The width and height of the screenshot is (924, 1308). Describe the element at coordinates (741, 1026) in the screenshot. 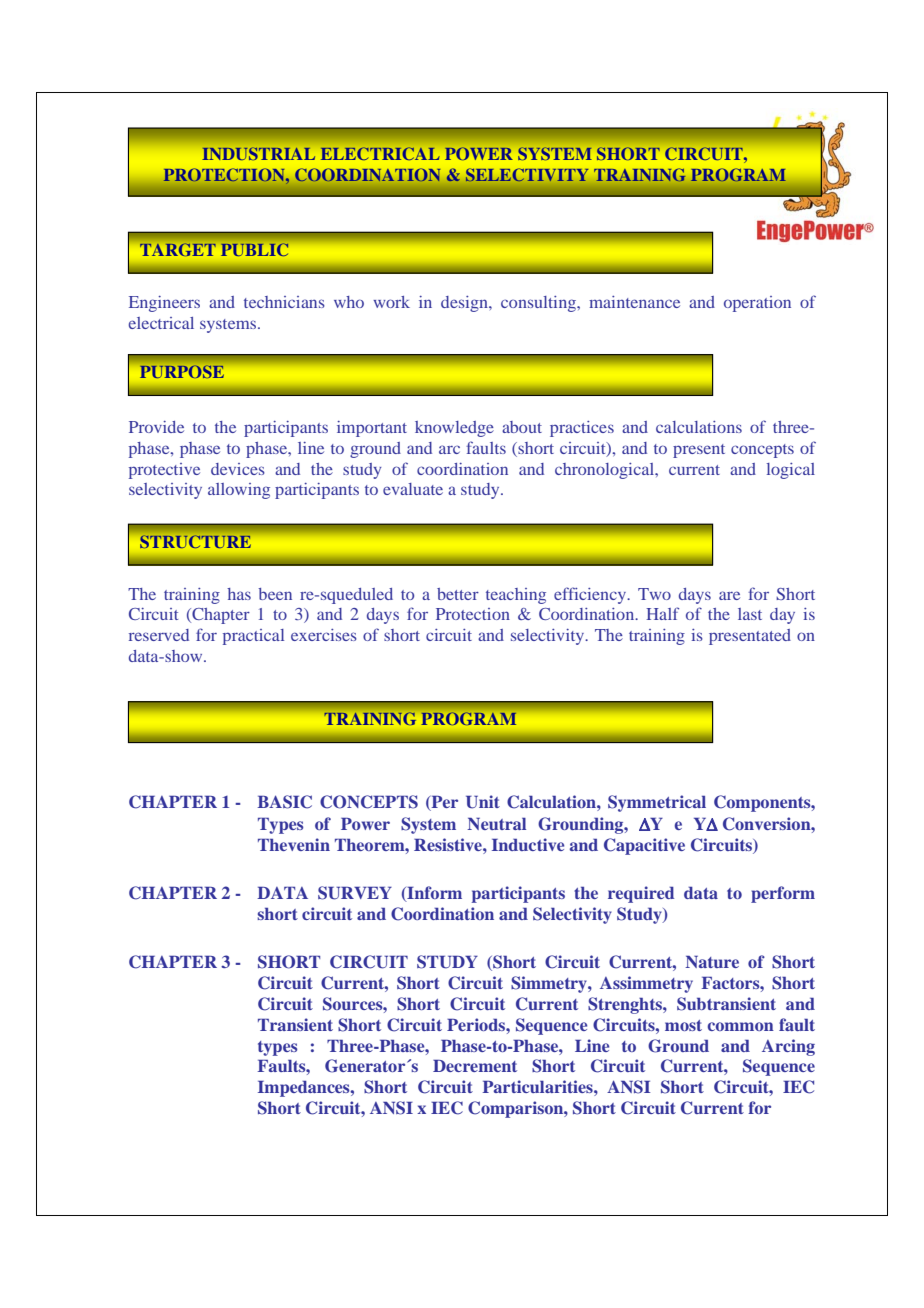

I see `common` at that location.
